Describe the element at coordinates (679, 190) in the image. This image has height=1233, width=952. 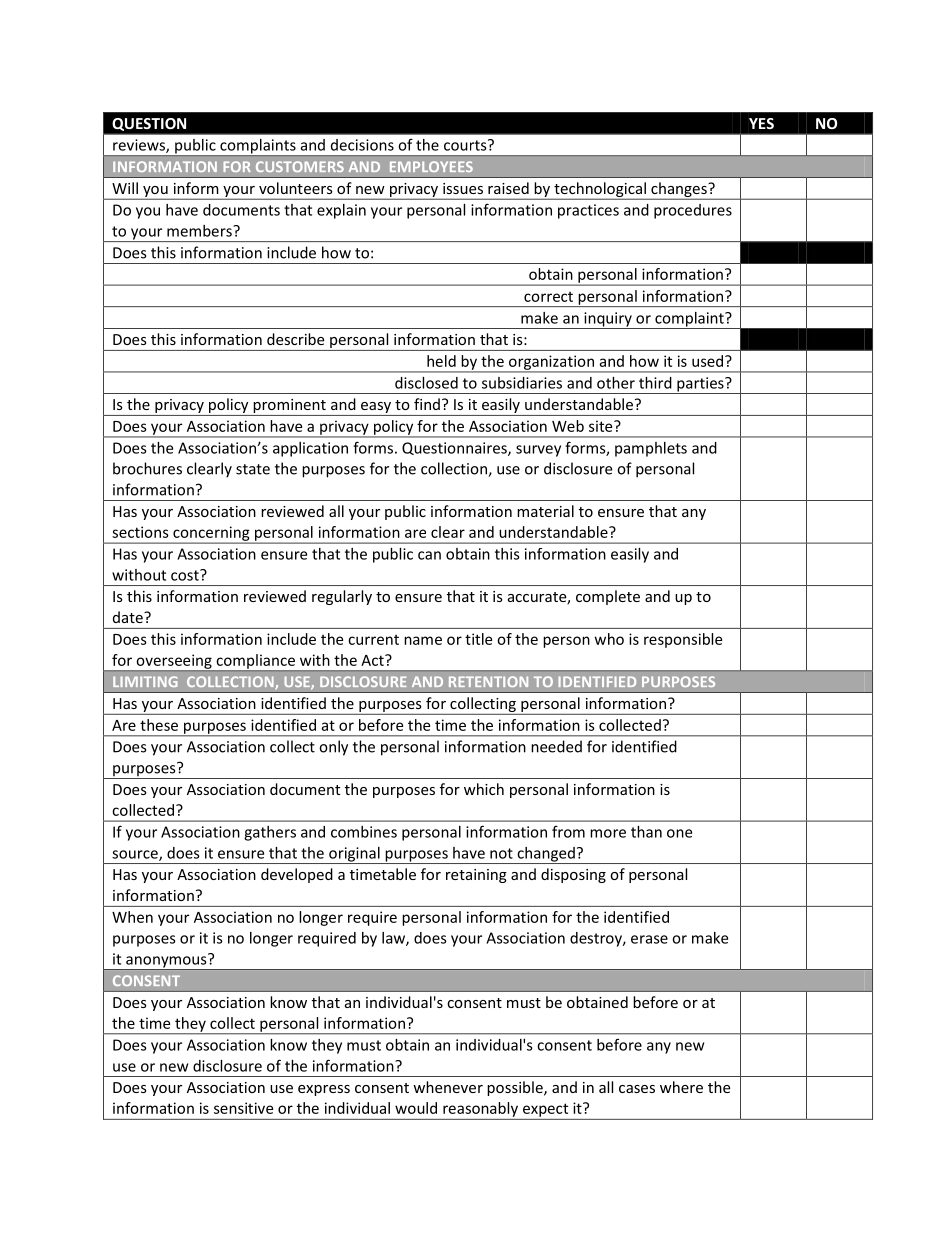
I see `changes` at that location.
